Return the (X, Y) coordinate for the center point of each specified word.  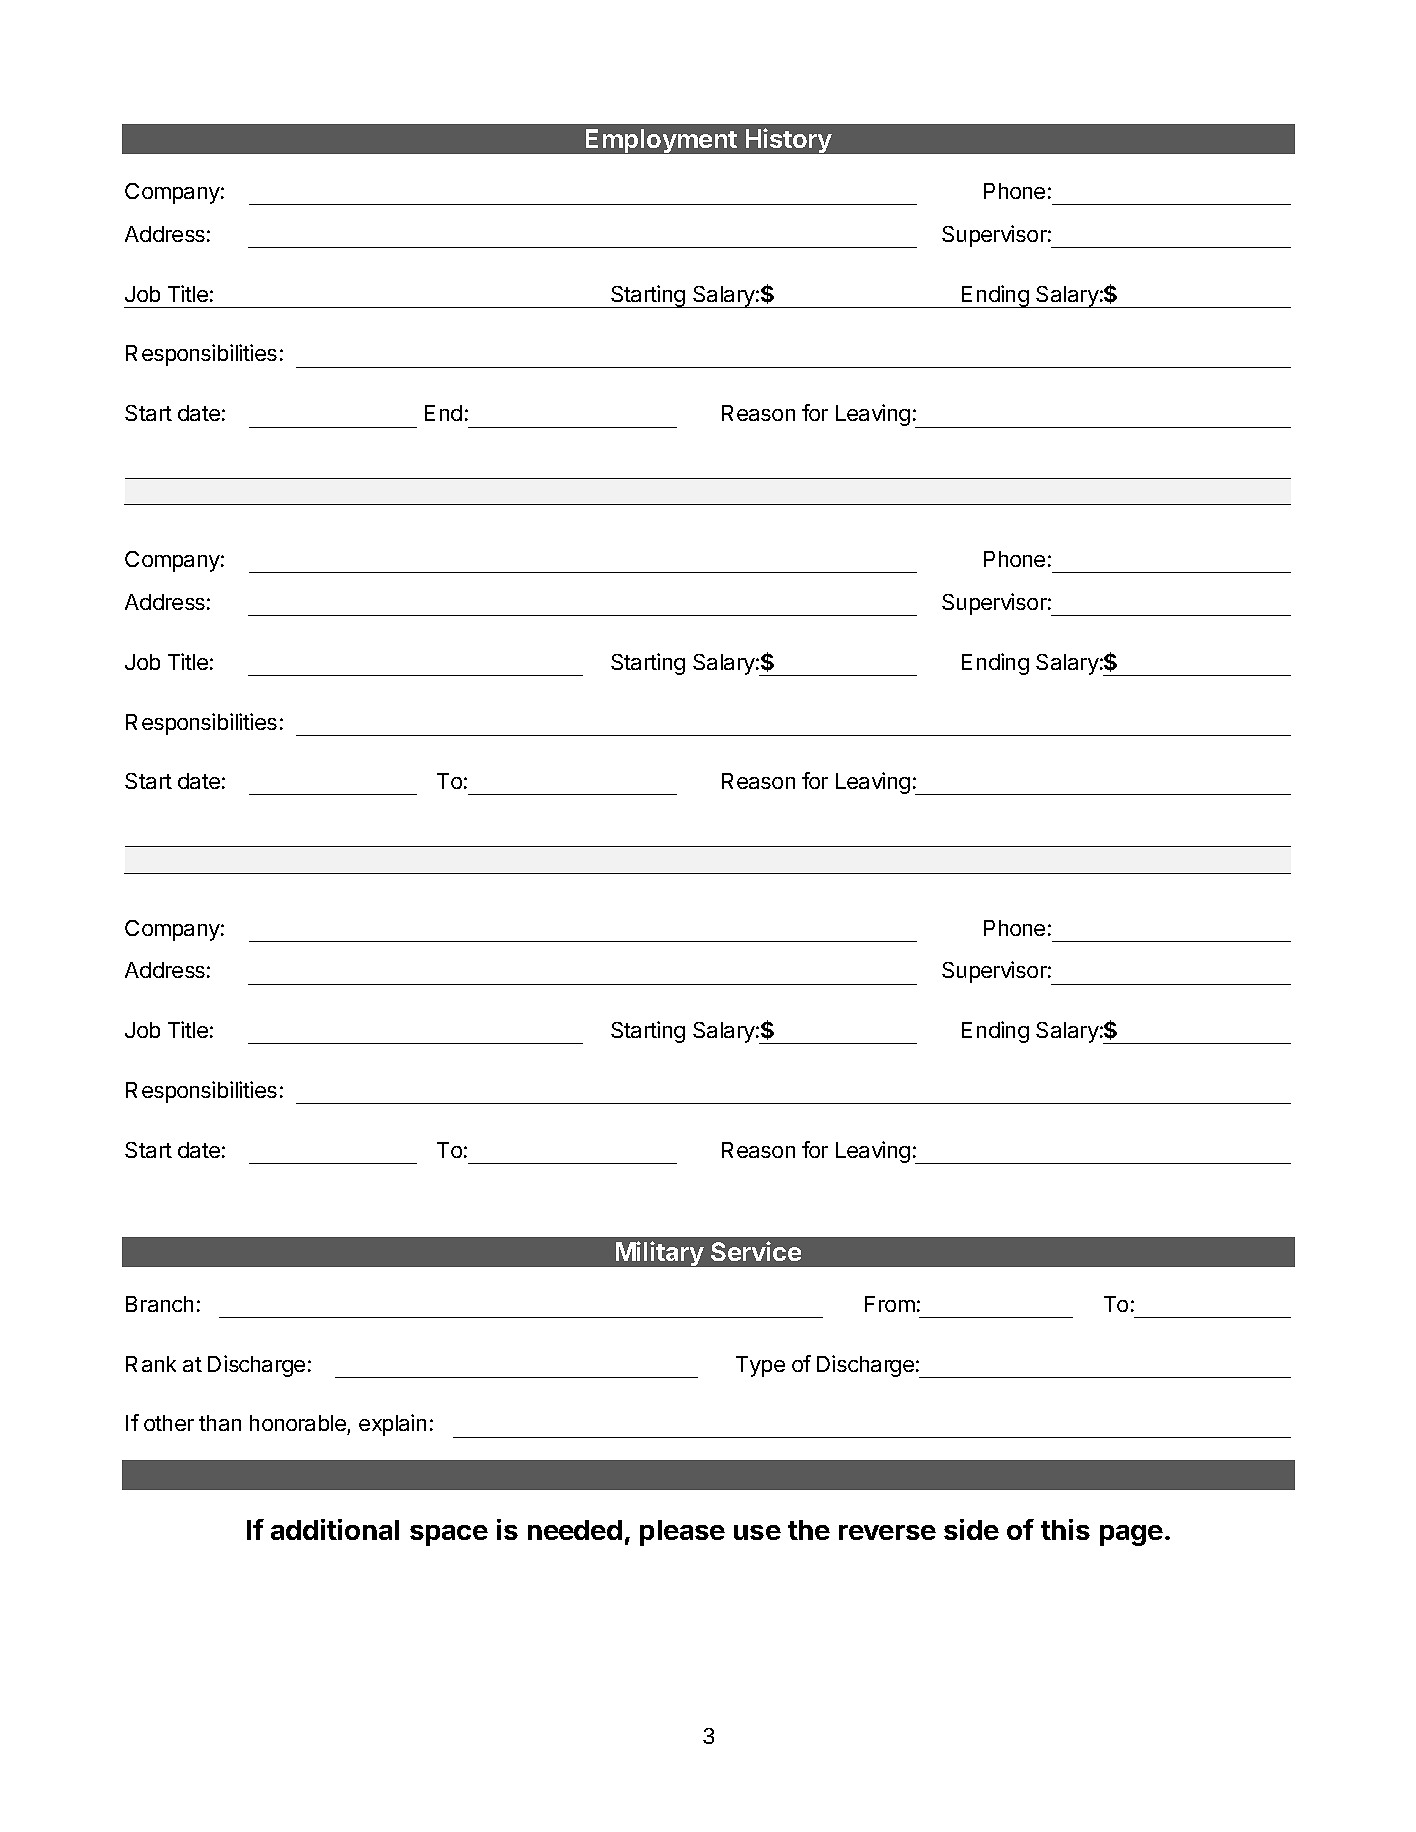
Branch (159, 1304)
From (890, 1304)
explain (392, 1425)
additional (335, 1529)
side (971, 1529)
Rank (151, 1364)
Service (756, 1251)
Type (760, 1366)
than (220, 1423)
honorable (298, 1423)
